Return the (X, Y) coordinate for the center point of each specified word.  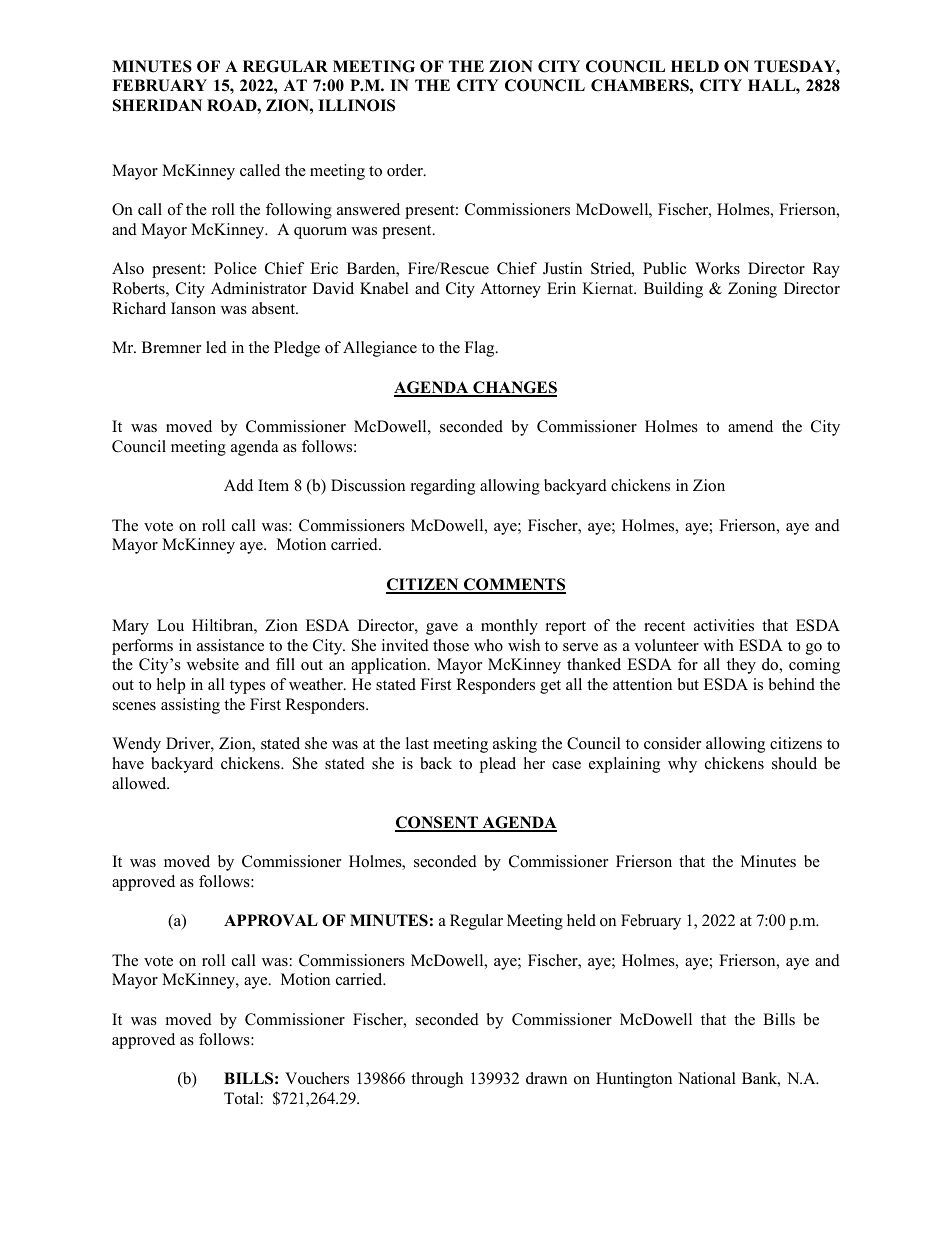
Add (238, 485)
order (406, 170)
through (437, 1080)
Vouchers (317, 1078)
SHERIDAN (157, 105)
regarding (443, 487)
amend (750, 426)
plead (497, 765)
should (794, 763)
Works (717, 268)
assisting (190, 706)
